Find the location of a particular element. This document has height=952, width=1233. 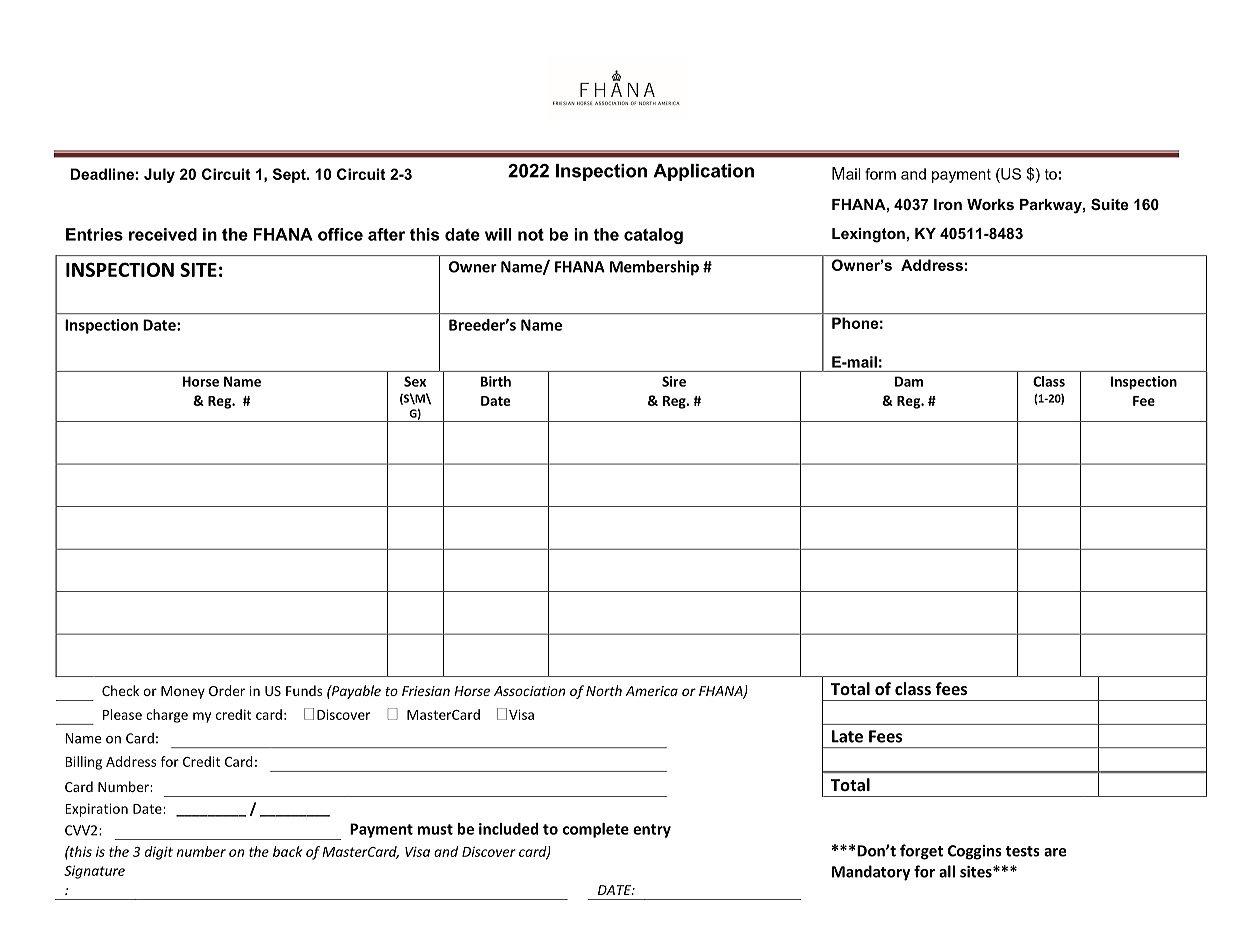

Late is located at coordinates (847, 736).
